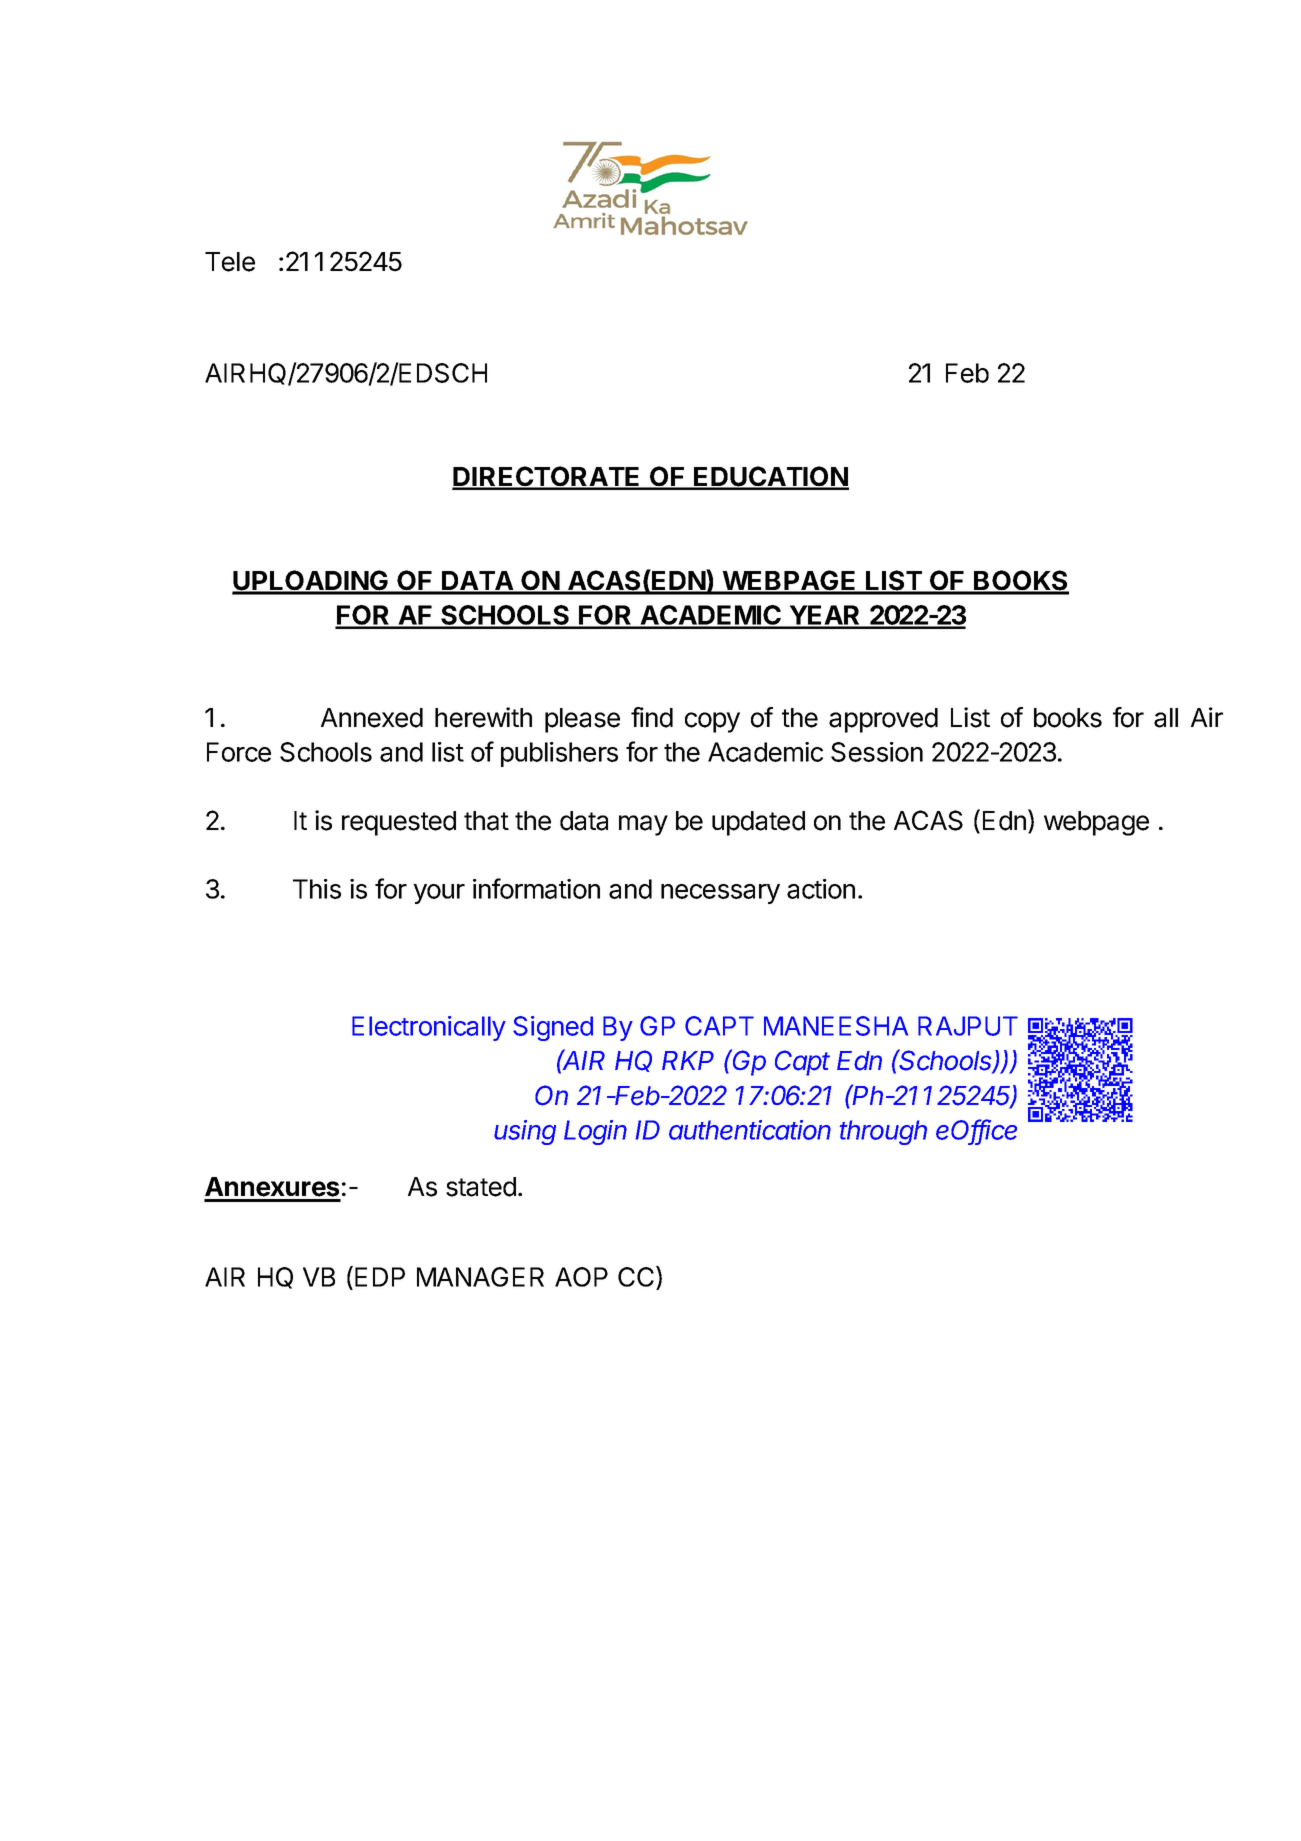  Describe the element at coordinates (380, 1277) in the page. I see `EDP` at that location.
